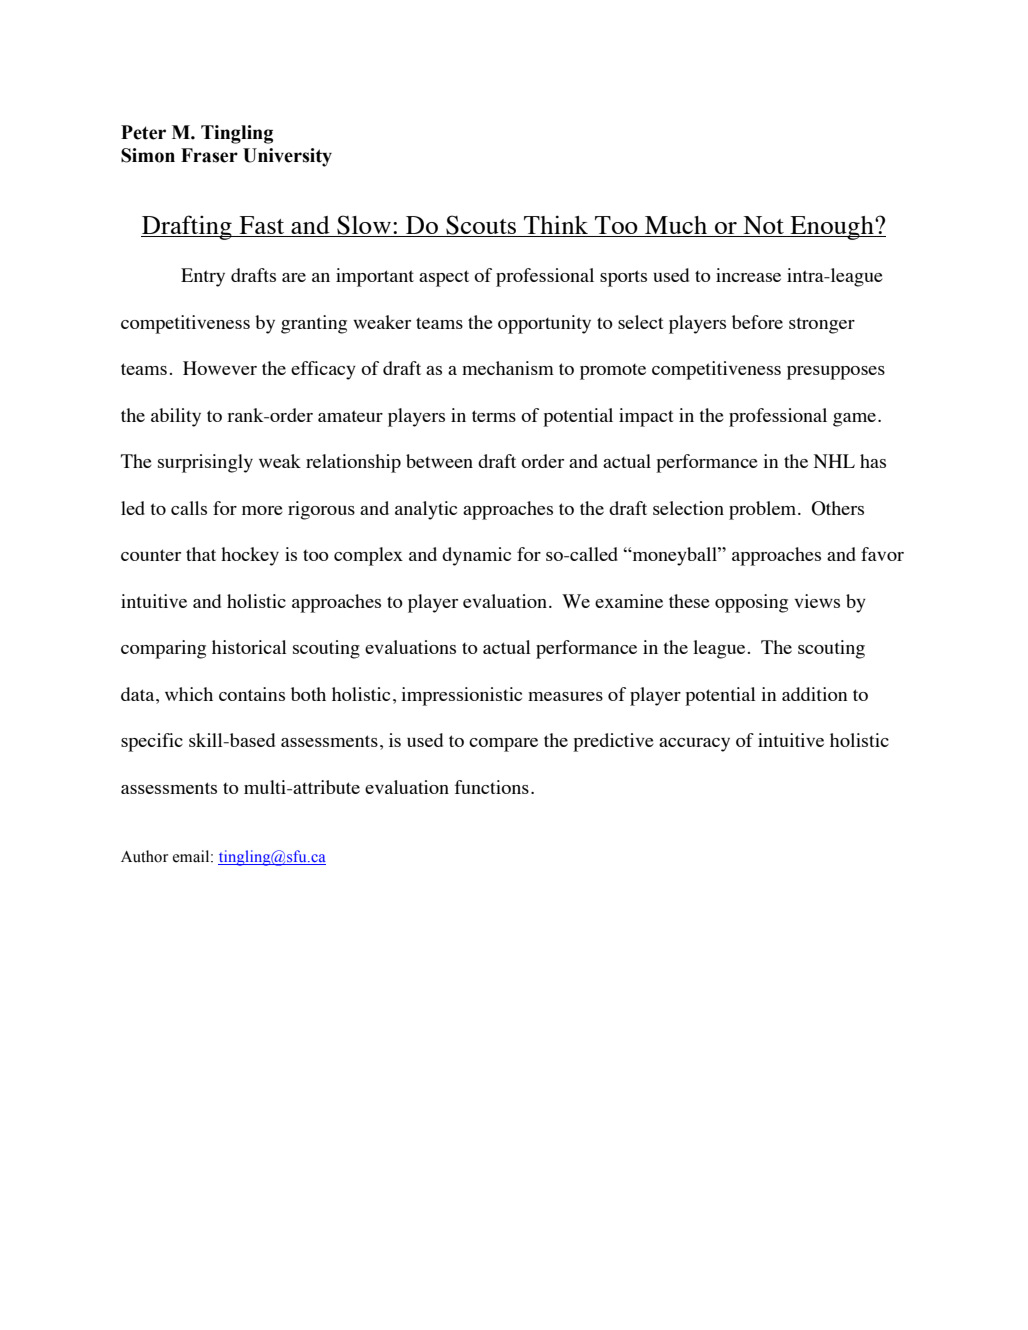 The width and height of the screenshot is (1028, 1330). I want to click on Think, so click(556, 224).
